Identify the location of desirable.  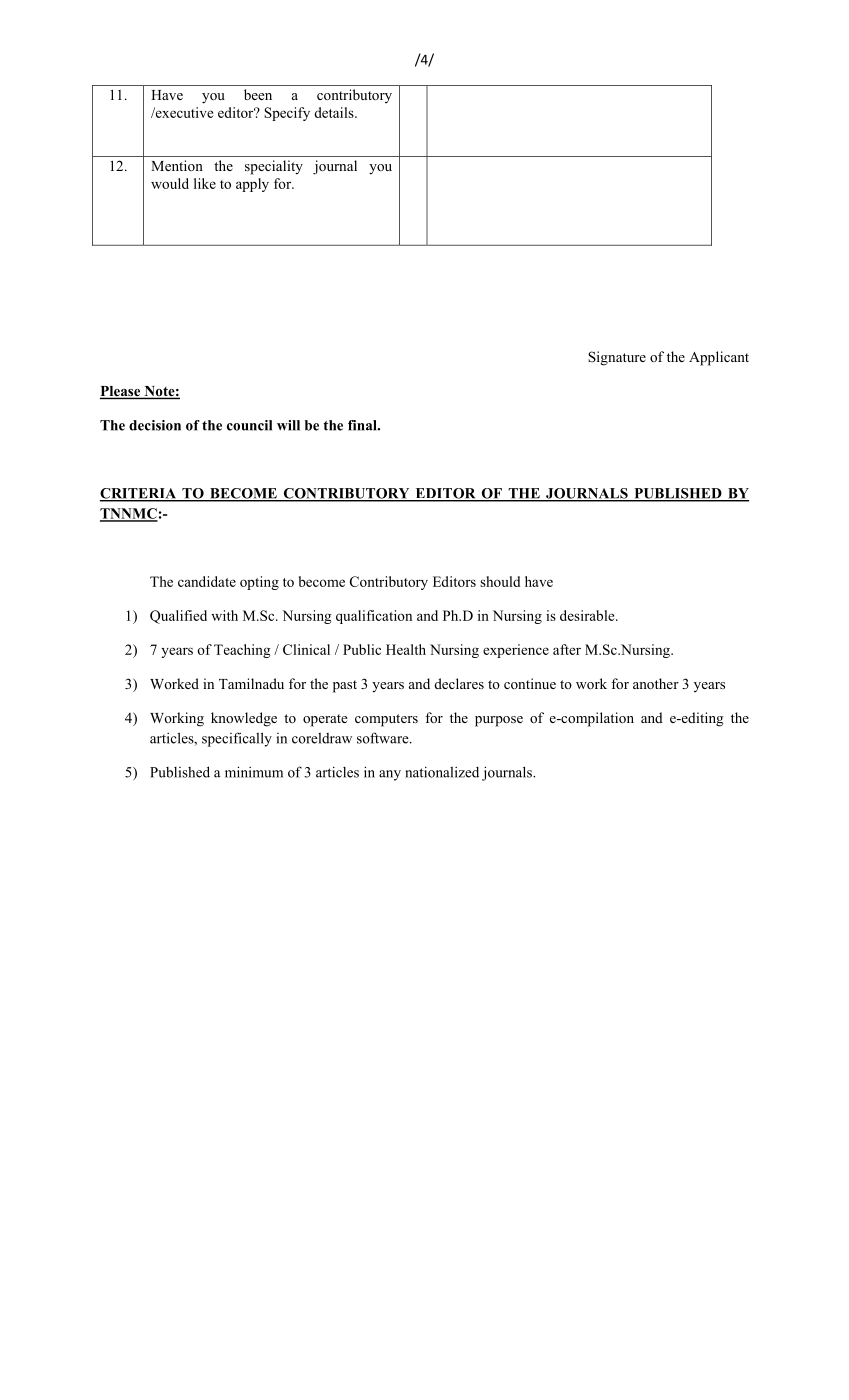
(588, 615).
